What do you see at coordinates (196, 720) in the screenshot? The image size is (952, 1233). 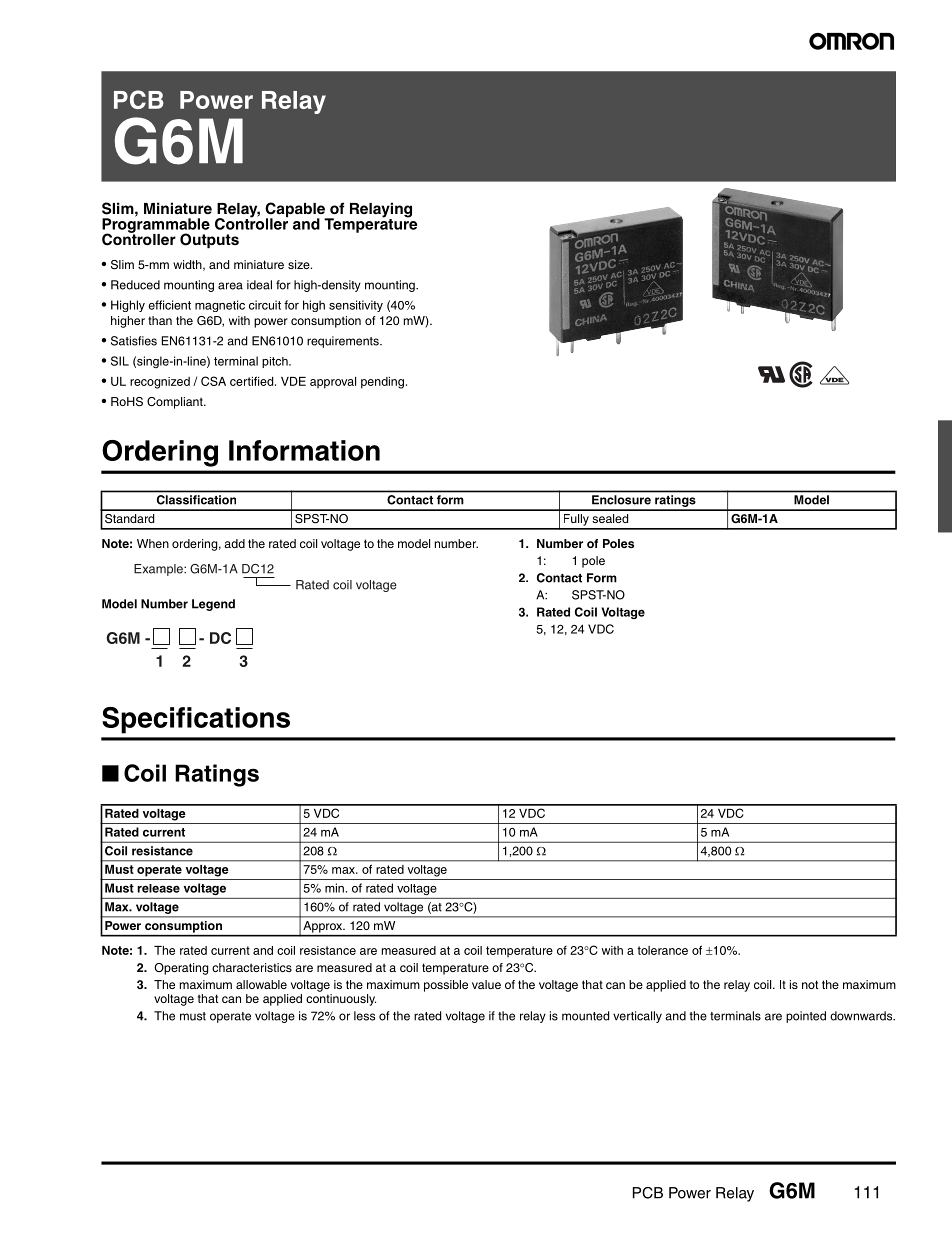 I see `Specifications` at bounding box center [196, 720].
